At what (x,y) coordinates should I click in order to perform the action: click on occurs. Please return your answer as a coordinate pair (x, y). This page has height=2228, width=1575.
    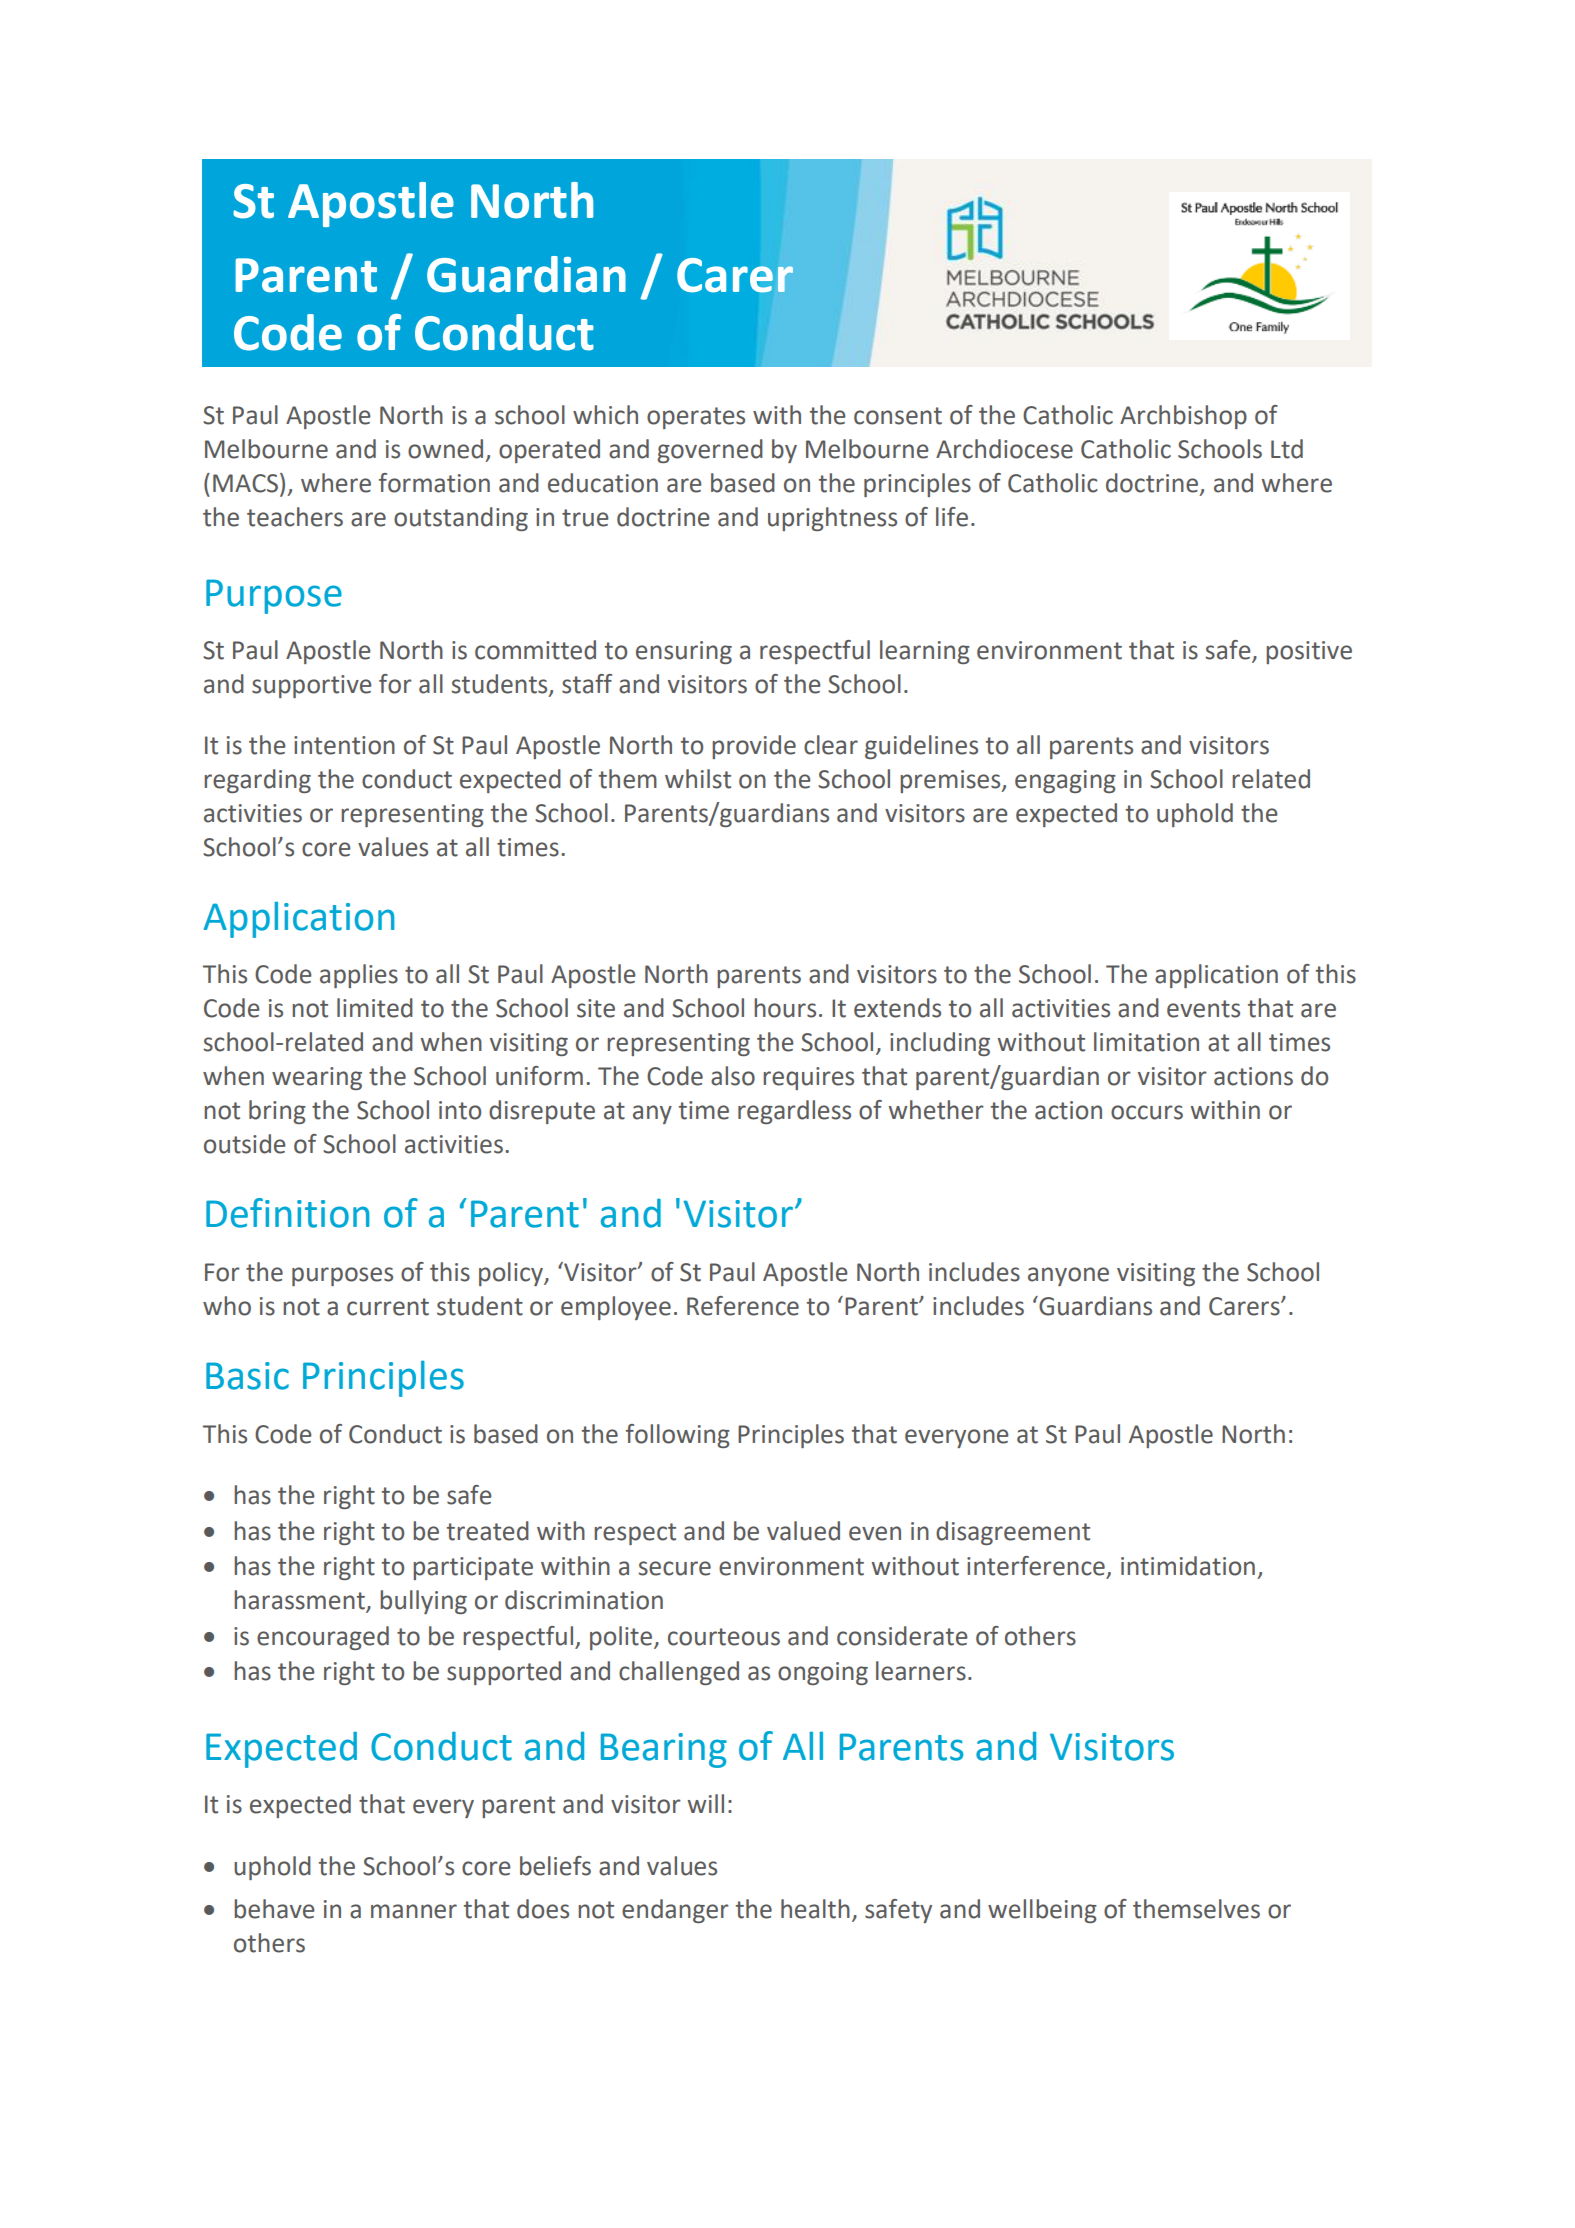
    Looking at the image, I should click on (1147, 1112).
